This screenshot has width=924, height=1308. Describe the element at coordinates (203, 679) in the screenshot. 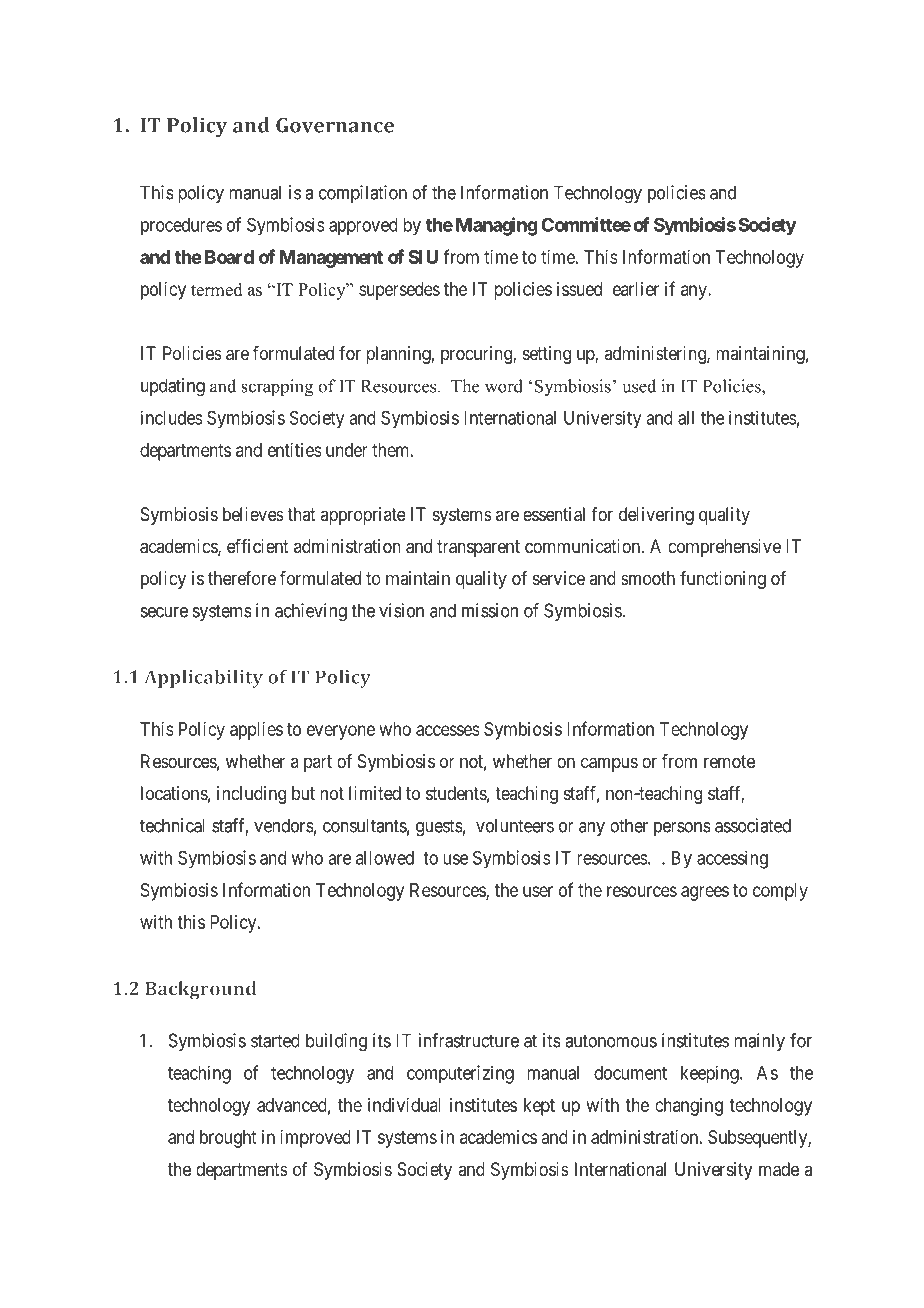

I see `Applicability` at that location.
